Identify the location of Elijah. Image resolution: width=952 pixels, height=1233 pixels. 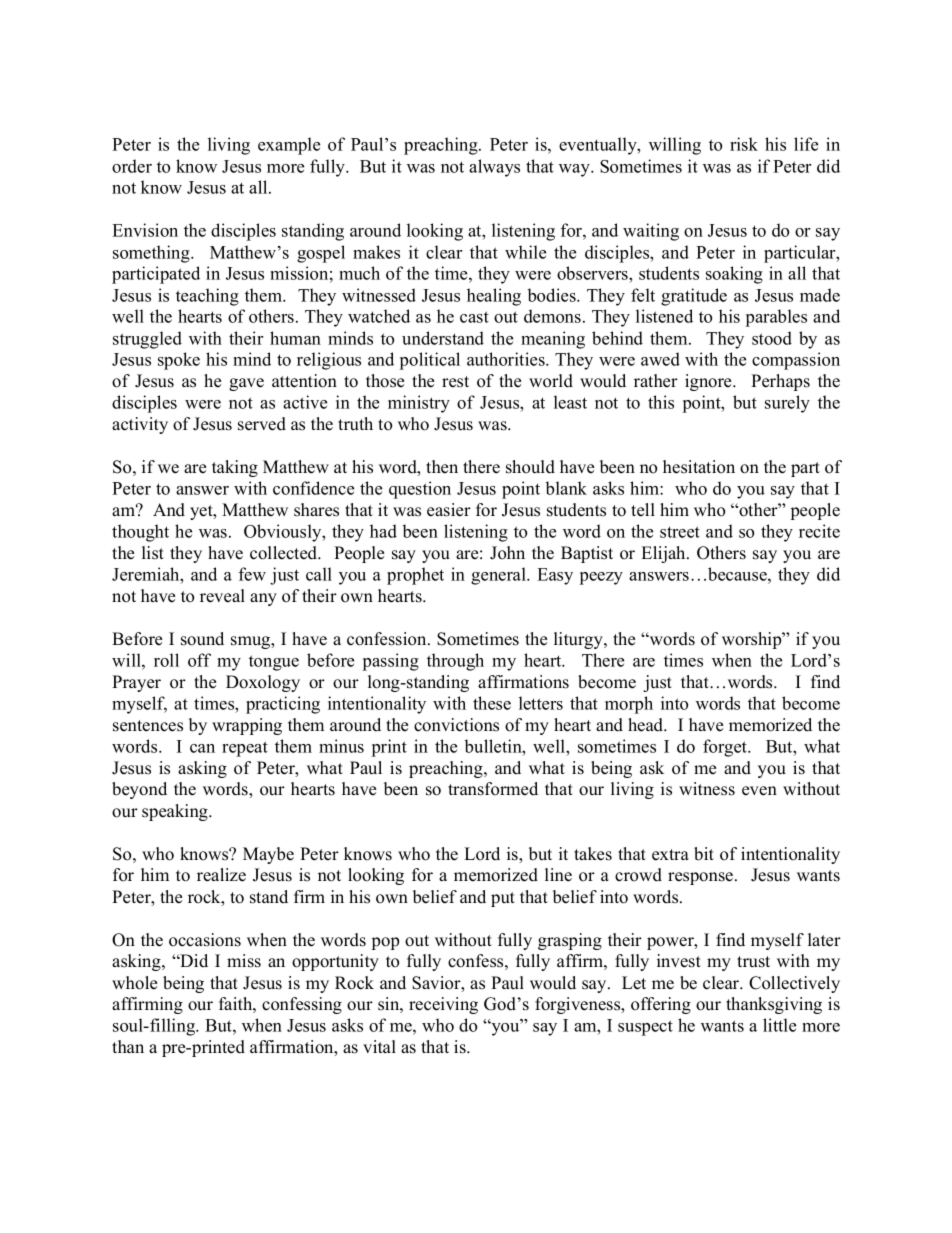
(664, 554).
